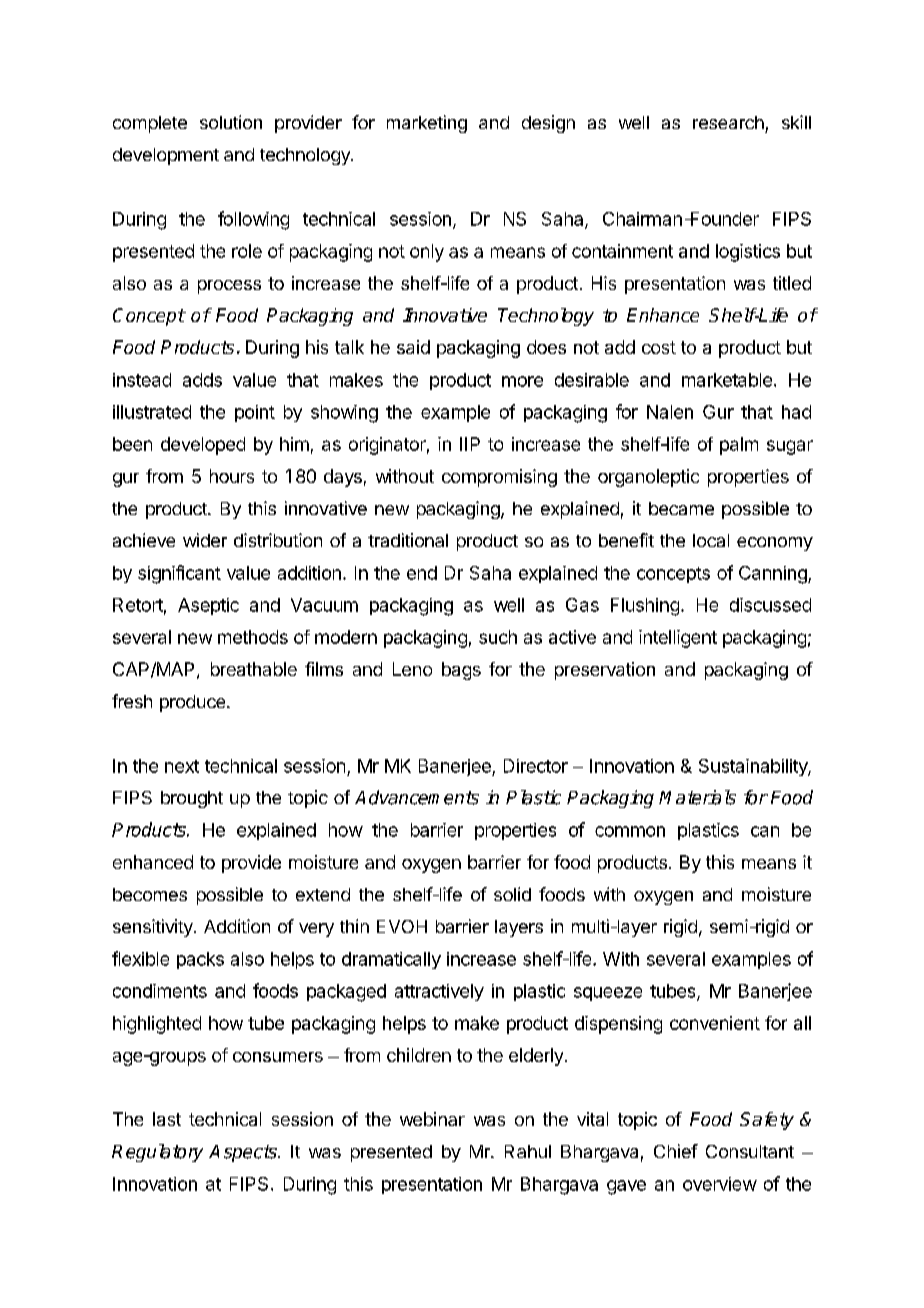 This screenshot has height=1308, width=924. What do you see at coordinates (728, 122) in the screenshot?
I see `research` at bounding box center [728, 122].
